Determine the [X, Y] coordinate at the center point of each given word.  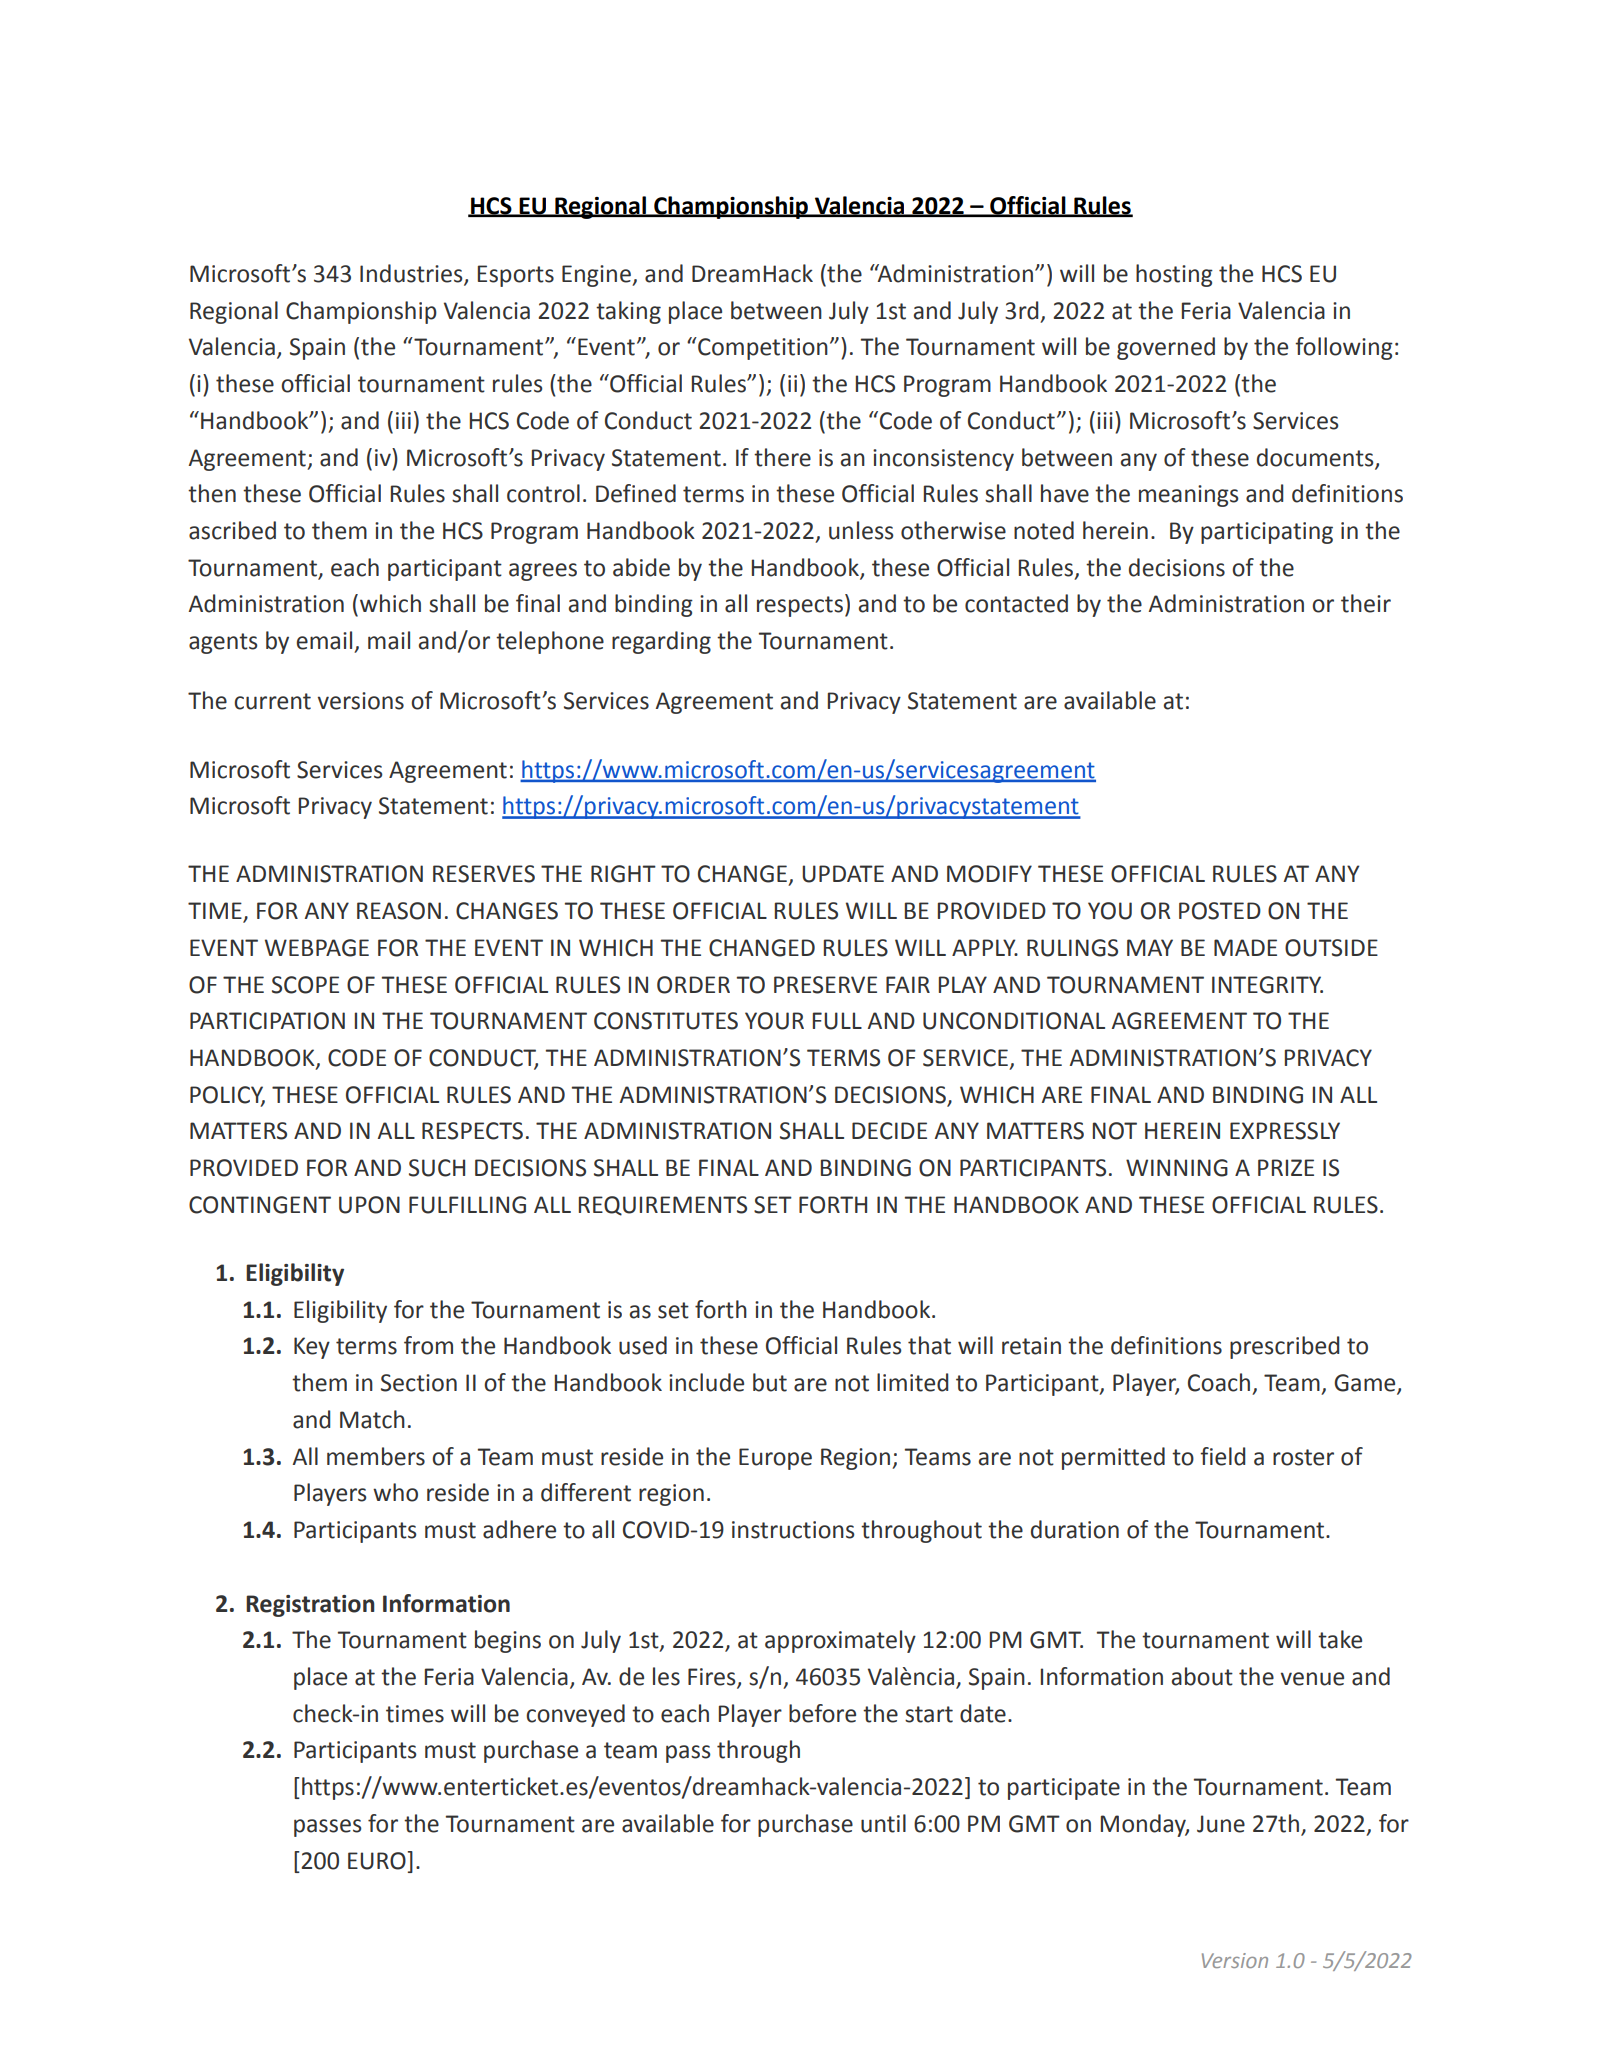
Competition [762, 348]
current [272, 701]
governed [1166, 348]
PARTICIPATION [267, 1021]
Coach [1219, 1382]
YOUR [774, 1021]
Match [372, 1419]
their [1366, 603]
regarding [661, 642]
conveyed [575, 1715]
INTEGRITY [1267, 985]
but [770, 1382]
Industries [412, 274]
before [822, 1713]
